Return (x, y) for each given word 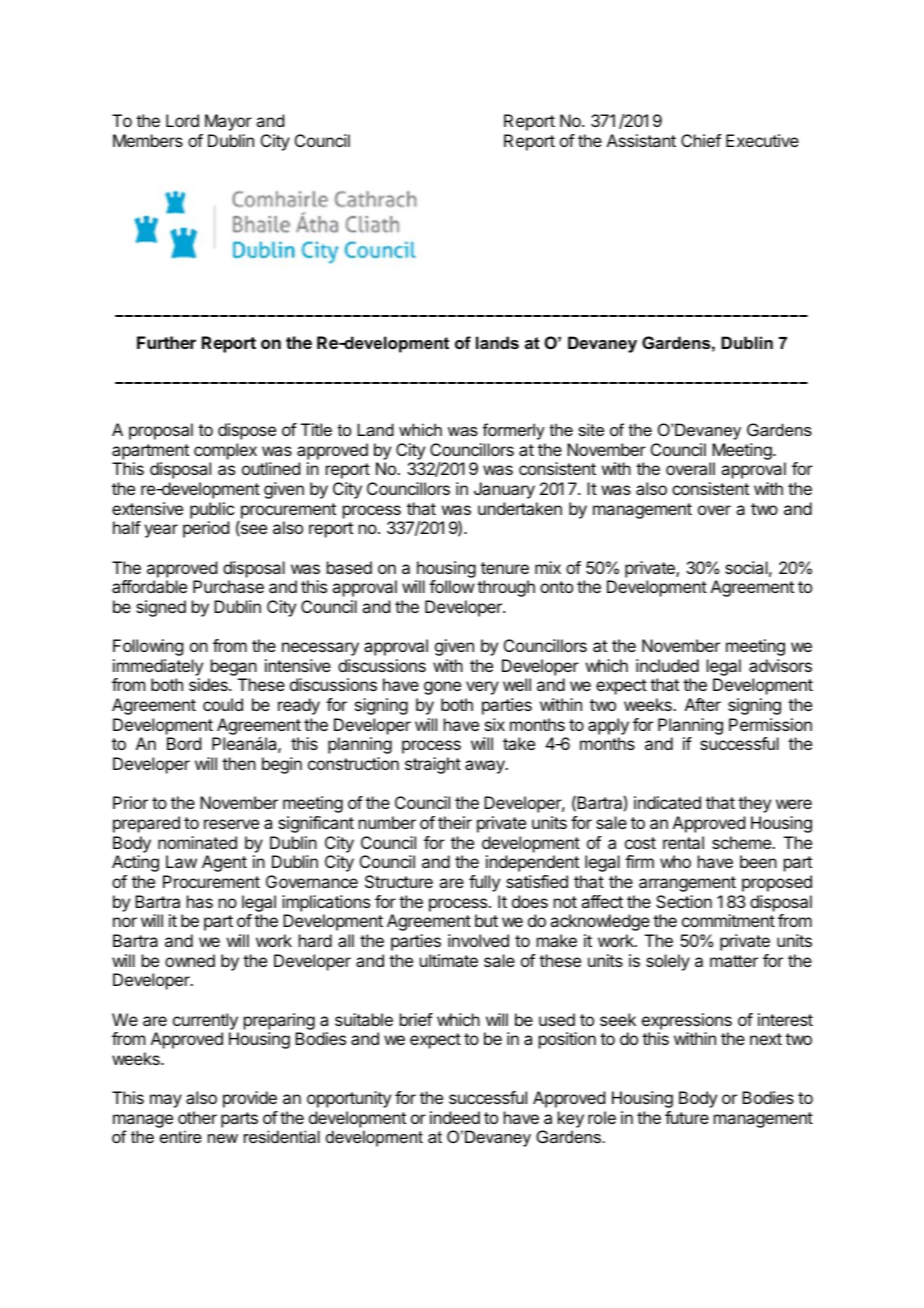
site (591, 429)
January (504, 490)
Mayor (228, 122)
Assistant (641, 140)
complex (225, 451)
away (486, 767)
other (197, 1117)
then (239, 763)
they (754, 804)
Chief (701, 140)
